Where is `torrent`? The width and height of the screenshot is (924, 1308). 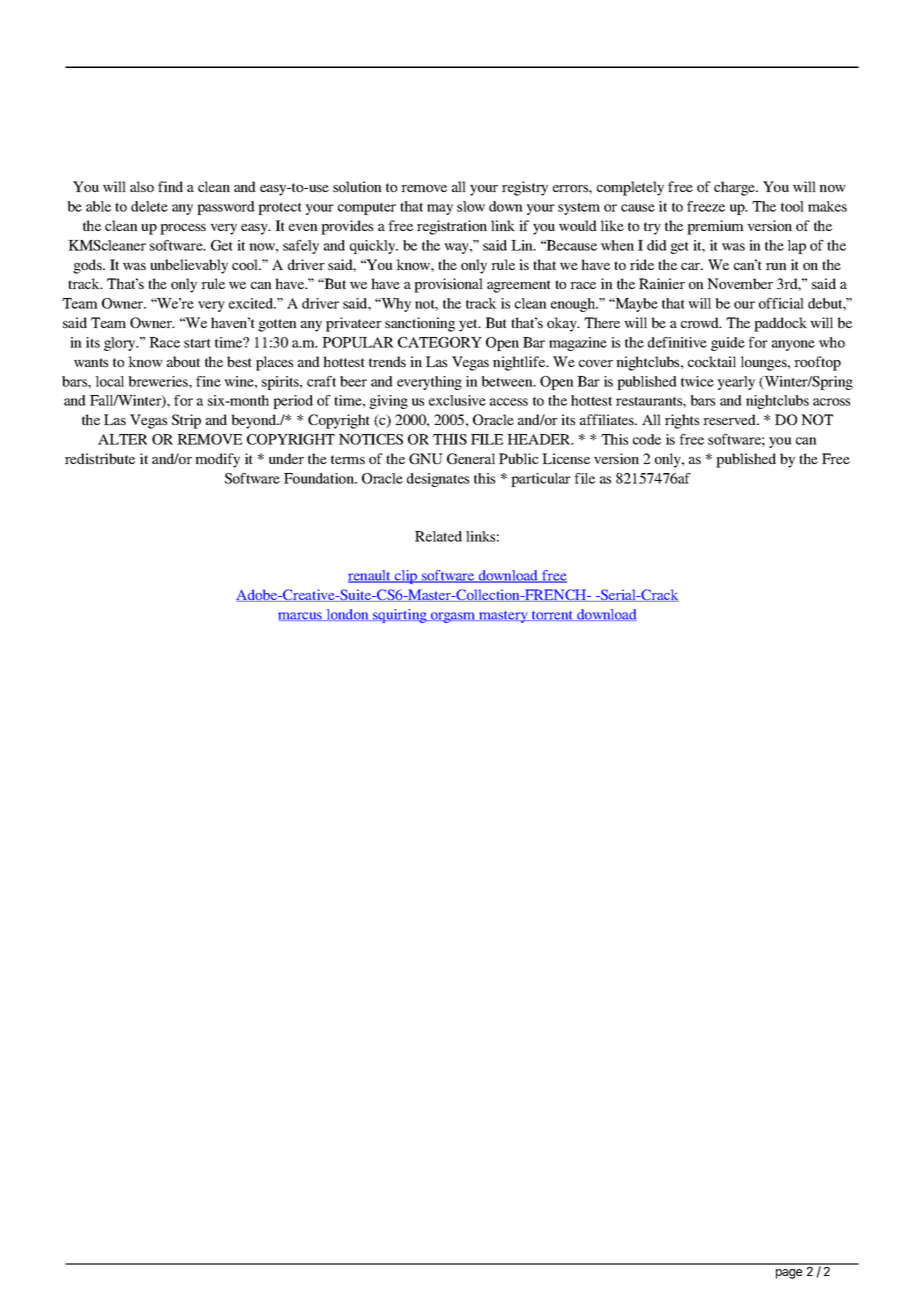 torrent is located at coordinates (553, 616).
